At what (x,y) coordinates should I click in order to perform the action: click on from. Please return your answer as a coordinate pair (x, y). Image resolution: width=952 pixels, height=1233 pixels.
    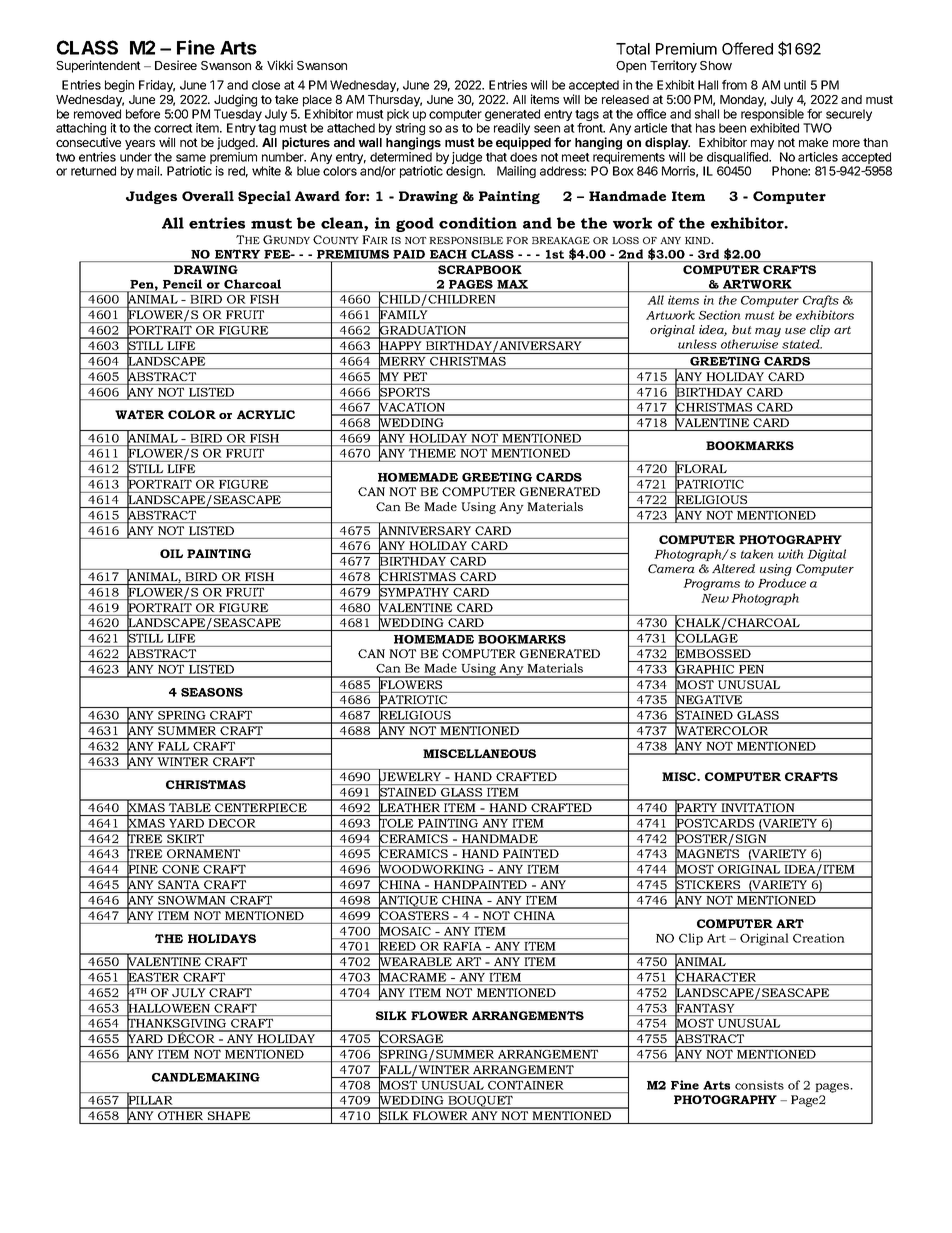
    Looking at the image, I should click on (734, 85).
